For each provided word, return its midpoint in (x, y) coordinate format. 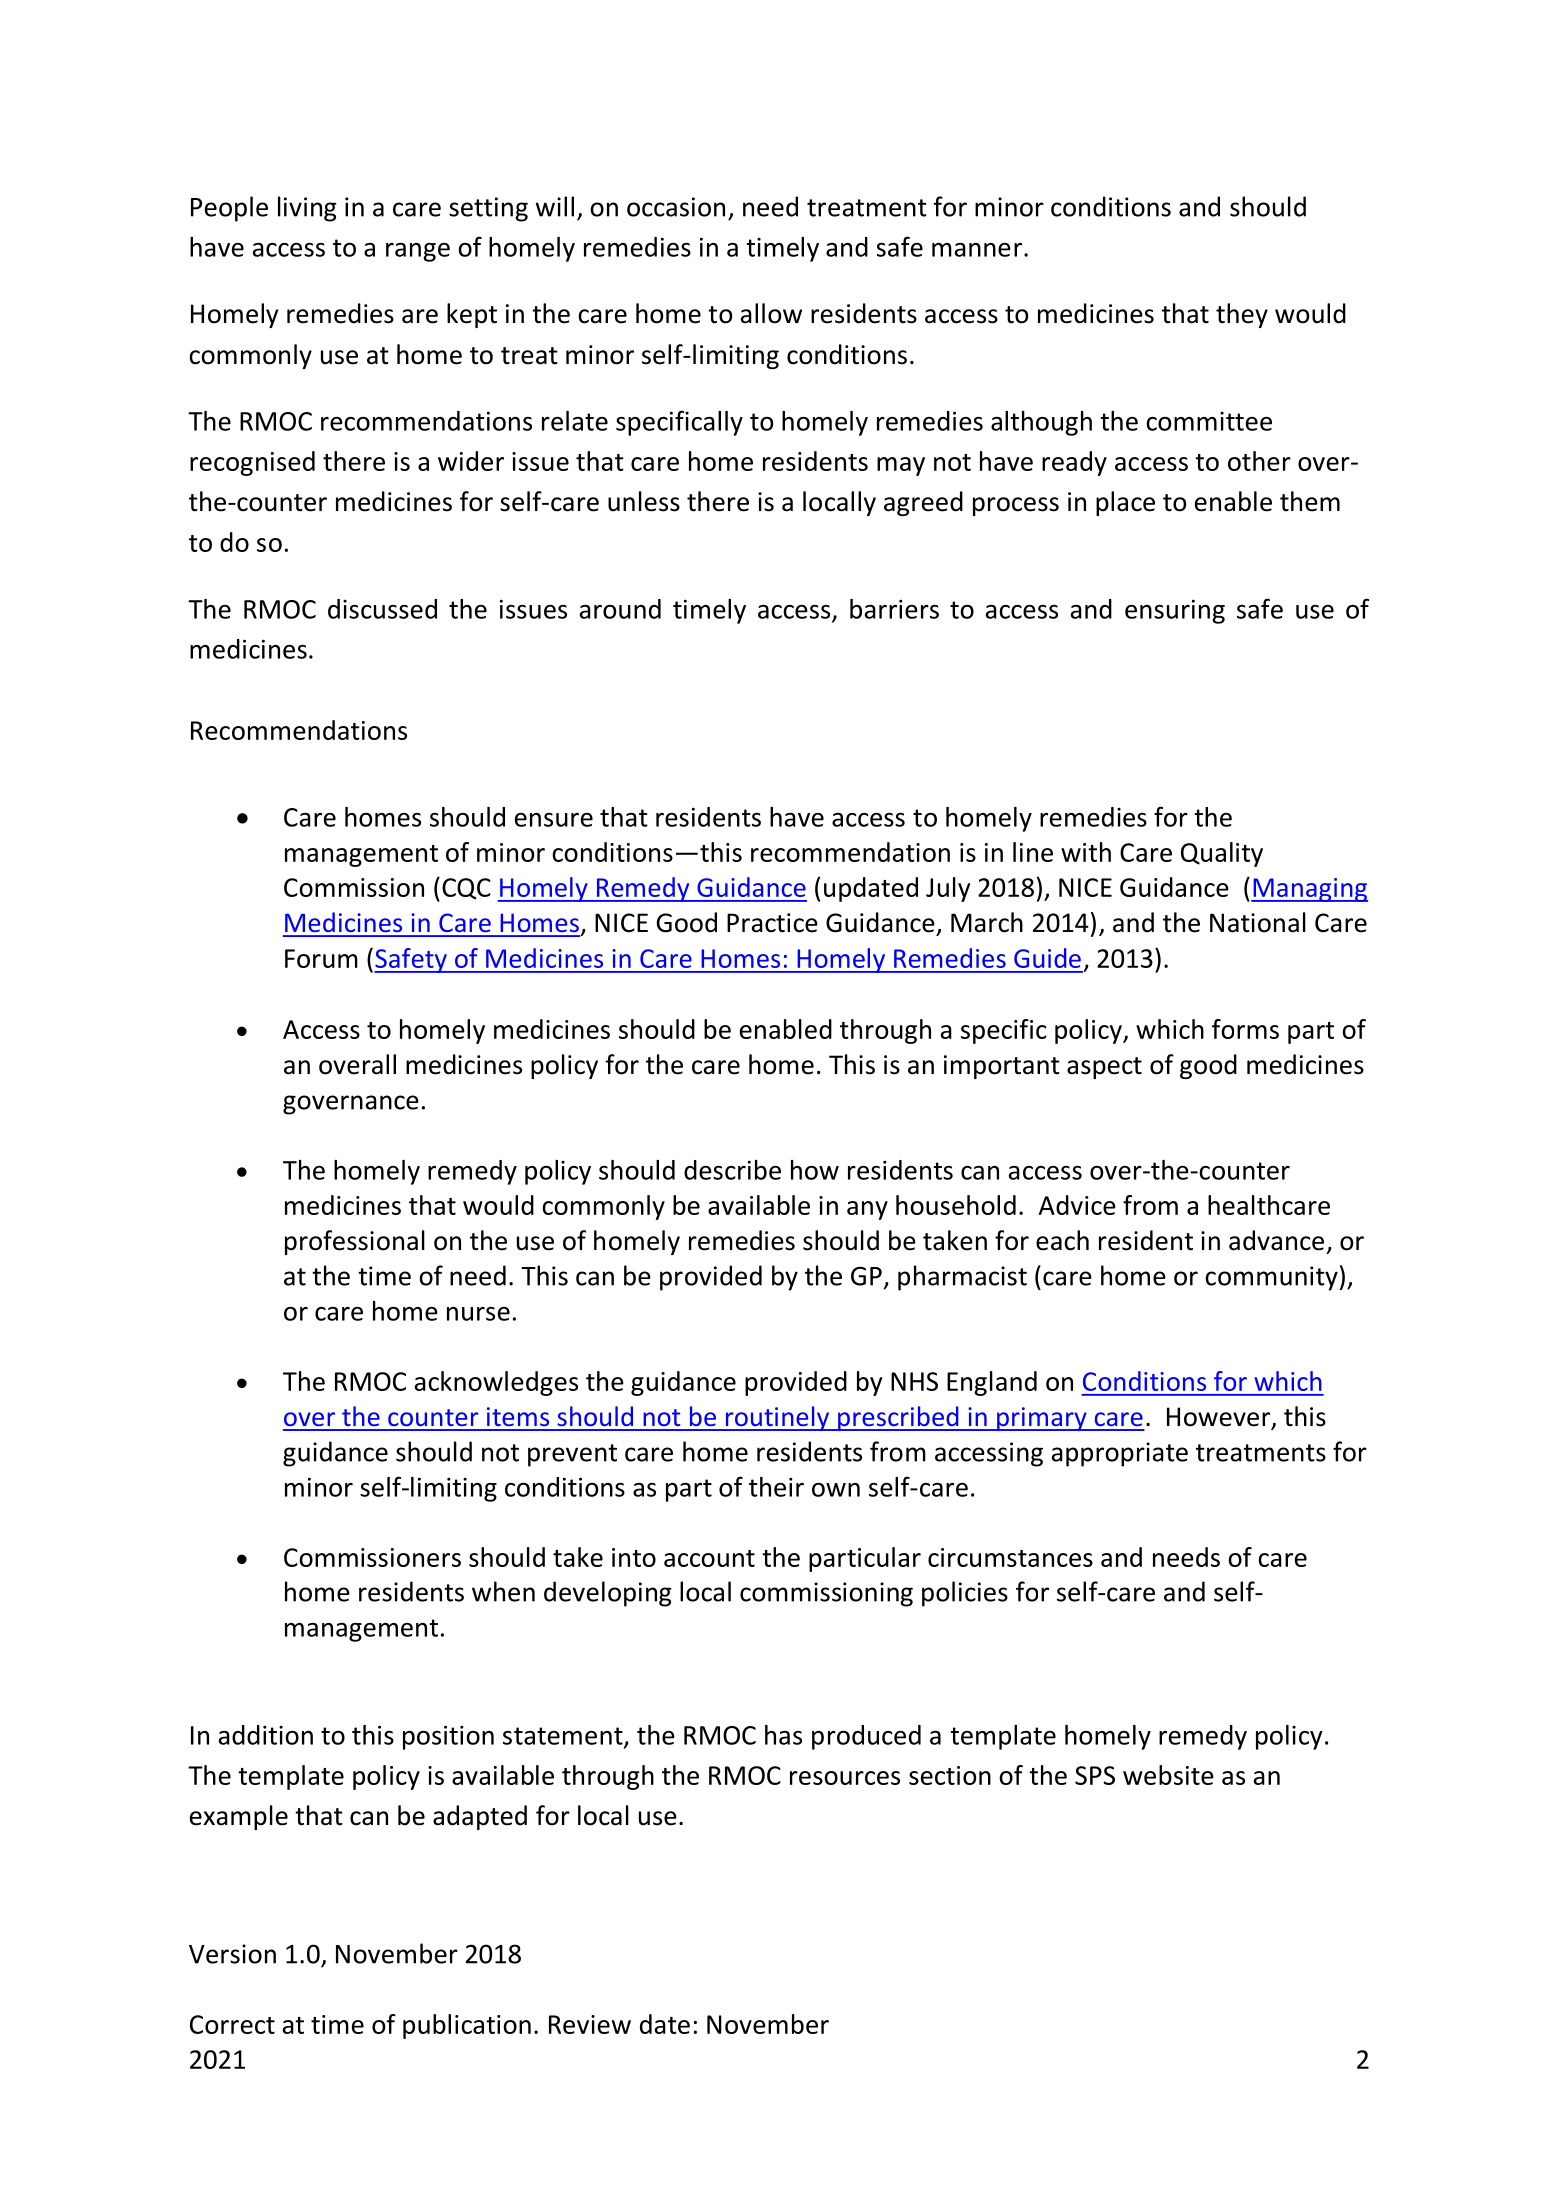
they (1242, 315)
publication (467, 2026)
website (1168, 1775)
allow (771, 313)
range (418, 252)
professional (355, 1242)
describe (732, 1170)
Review (590, 2024)
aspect (1104, 1068)
